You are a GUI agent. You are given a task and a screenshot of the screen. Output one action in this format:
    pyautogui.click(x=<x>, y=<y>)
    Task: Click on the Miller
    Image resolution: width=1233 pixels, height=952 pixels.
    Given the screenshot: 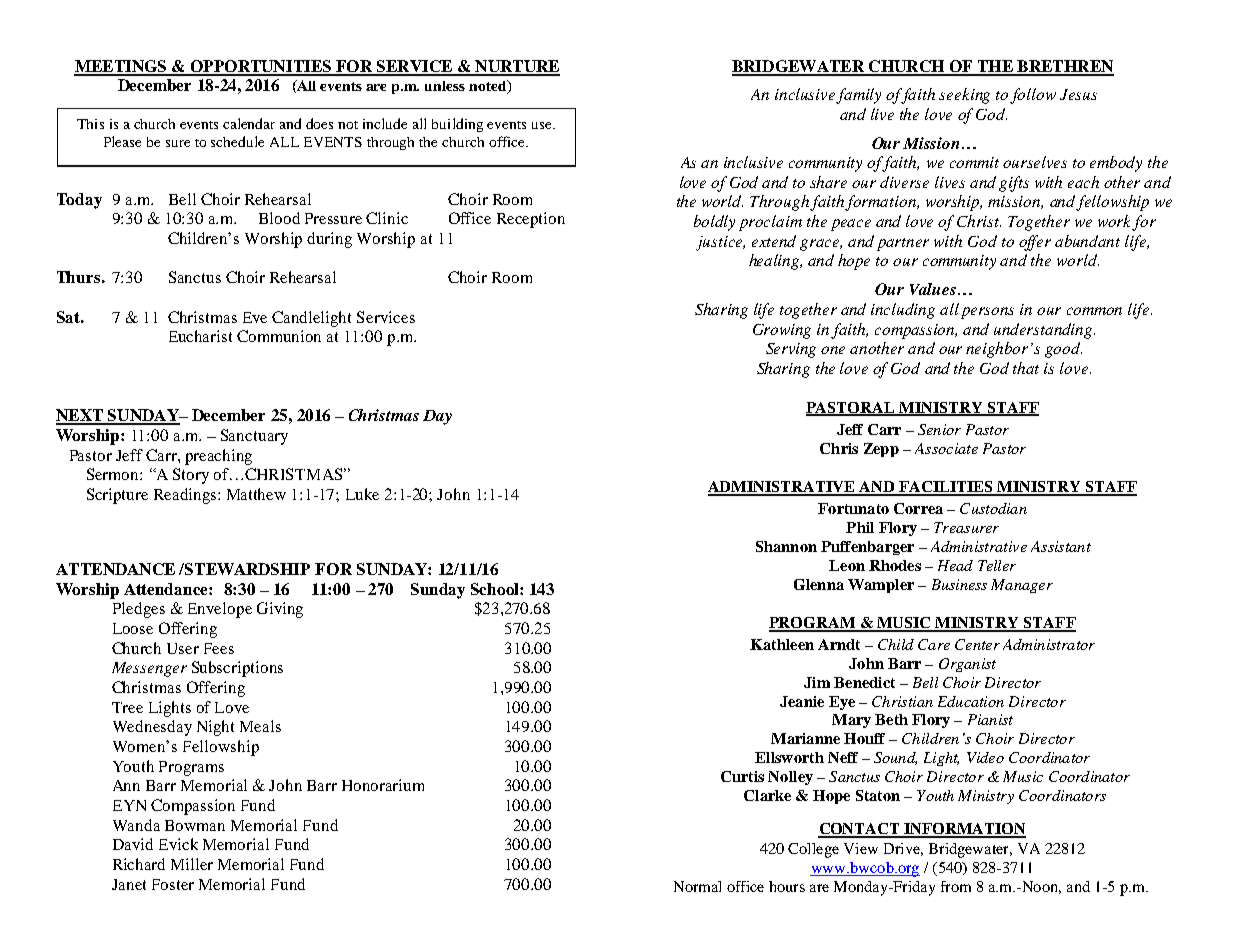 What is the action you would take?
    pyautogui.click(x=192, y=864)
